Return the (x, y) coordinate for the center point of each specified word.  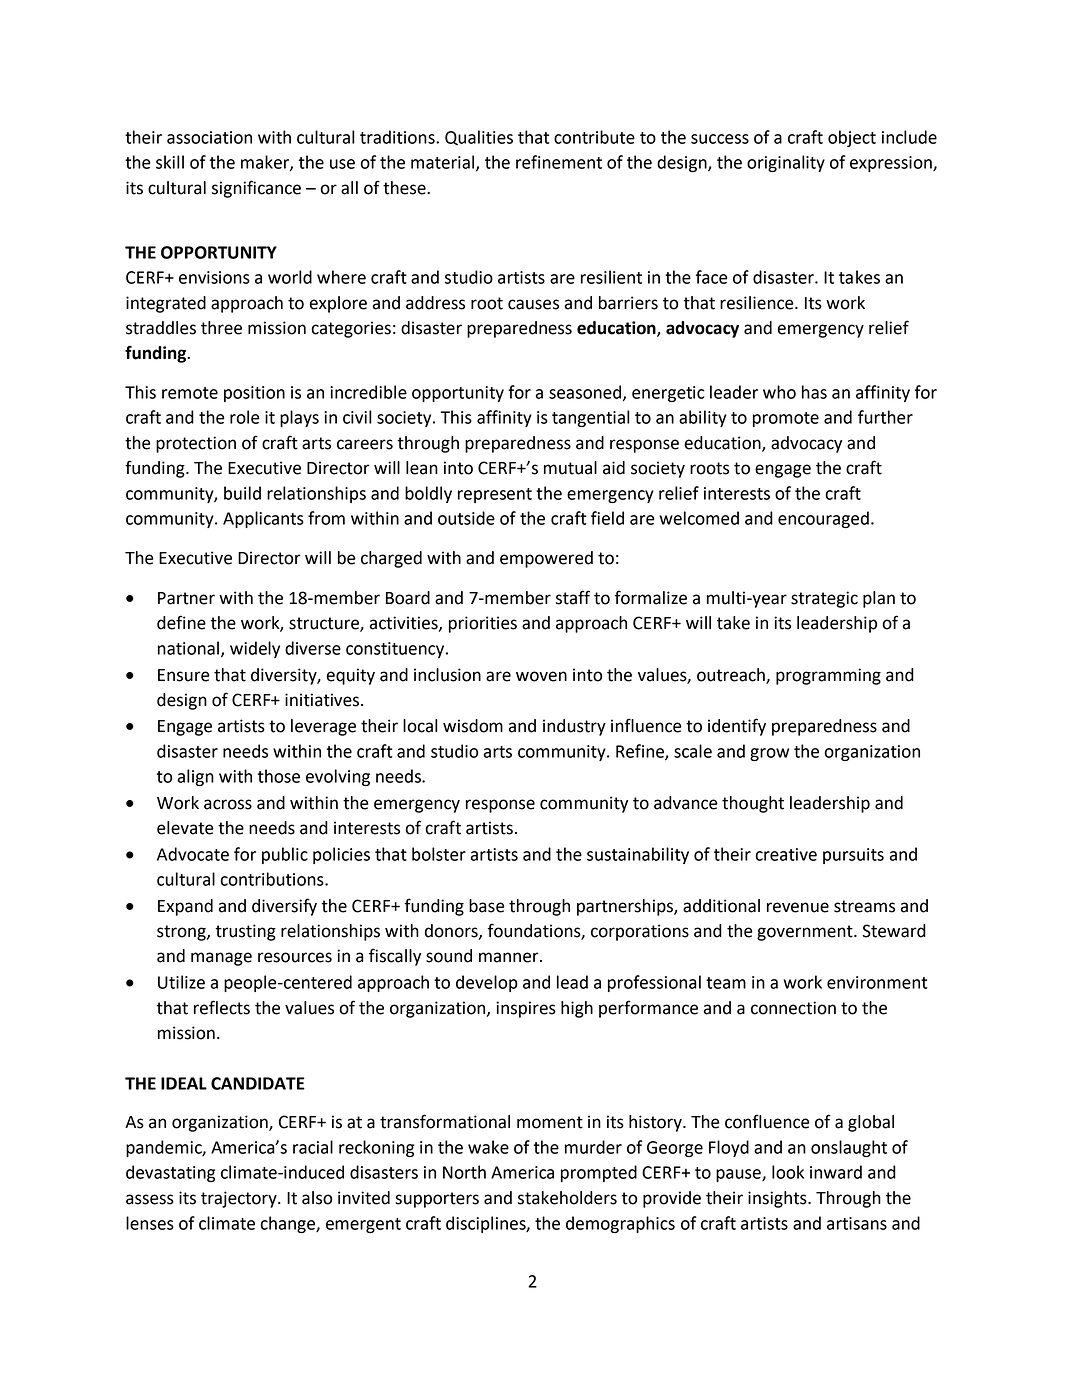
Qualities (479, 138)
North (464, 1172)
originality (786, 163)
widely (255, 649)
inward (836, 1172)
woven (541, 676)
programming (828, 676)
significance (256, 189)
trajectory (240, 1199)
